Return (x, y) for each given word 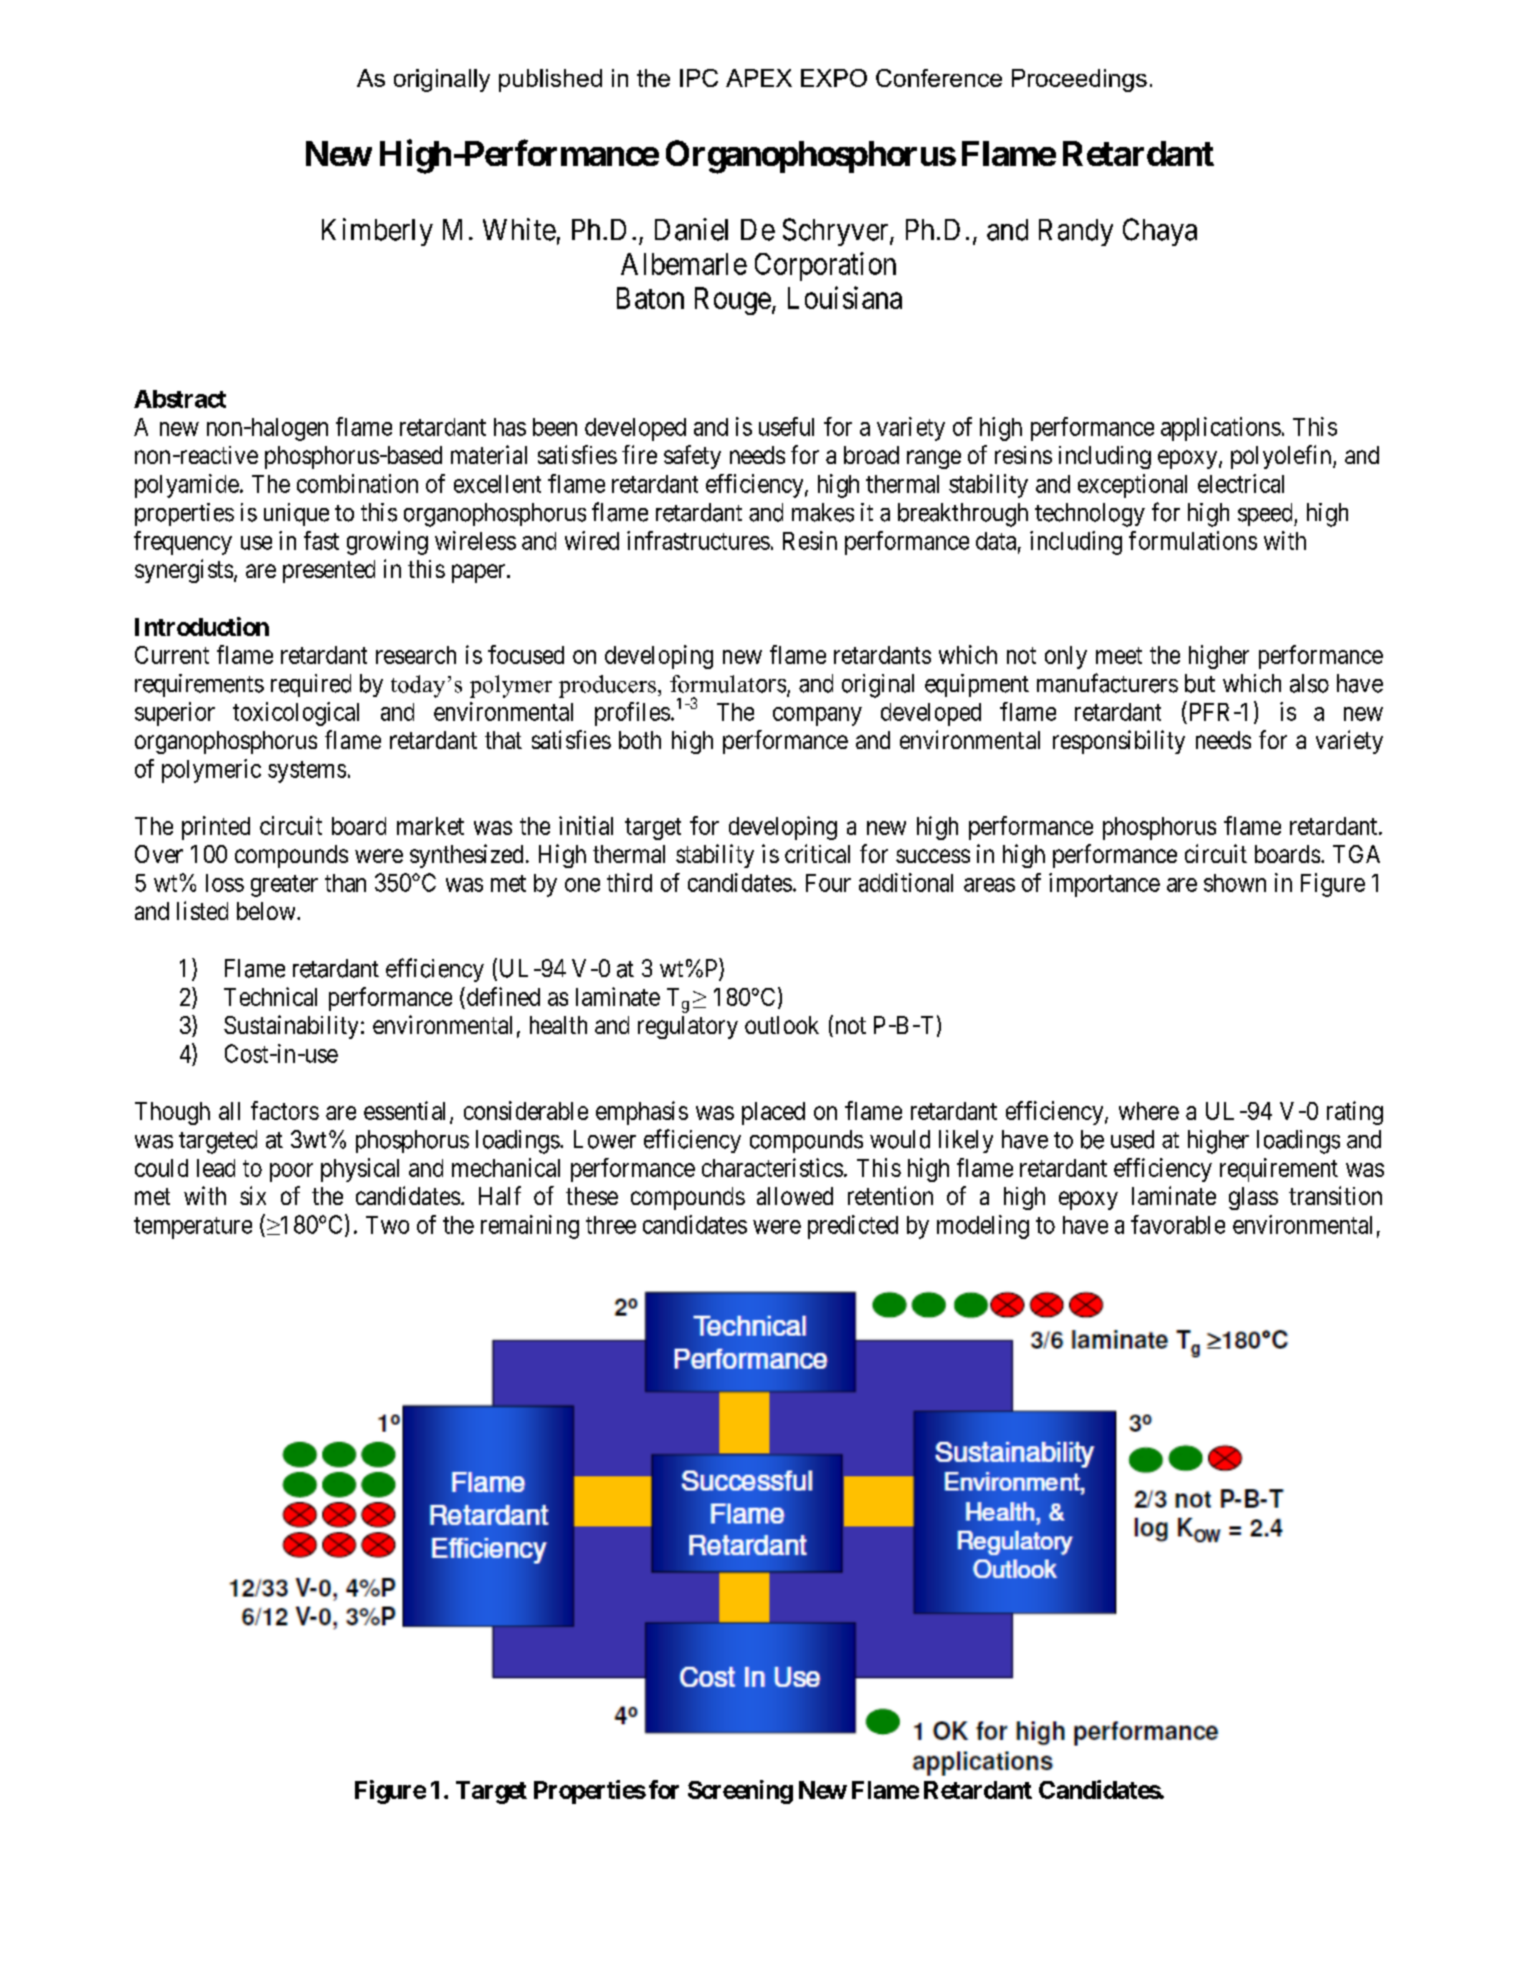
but (1200, 683)
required (311, 685)
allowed (795, 1196)
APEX (759, 78)
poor (291, 1172)
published (550, 80)
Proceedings (1079, 80)
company (817, 716)
